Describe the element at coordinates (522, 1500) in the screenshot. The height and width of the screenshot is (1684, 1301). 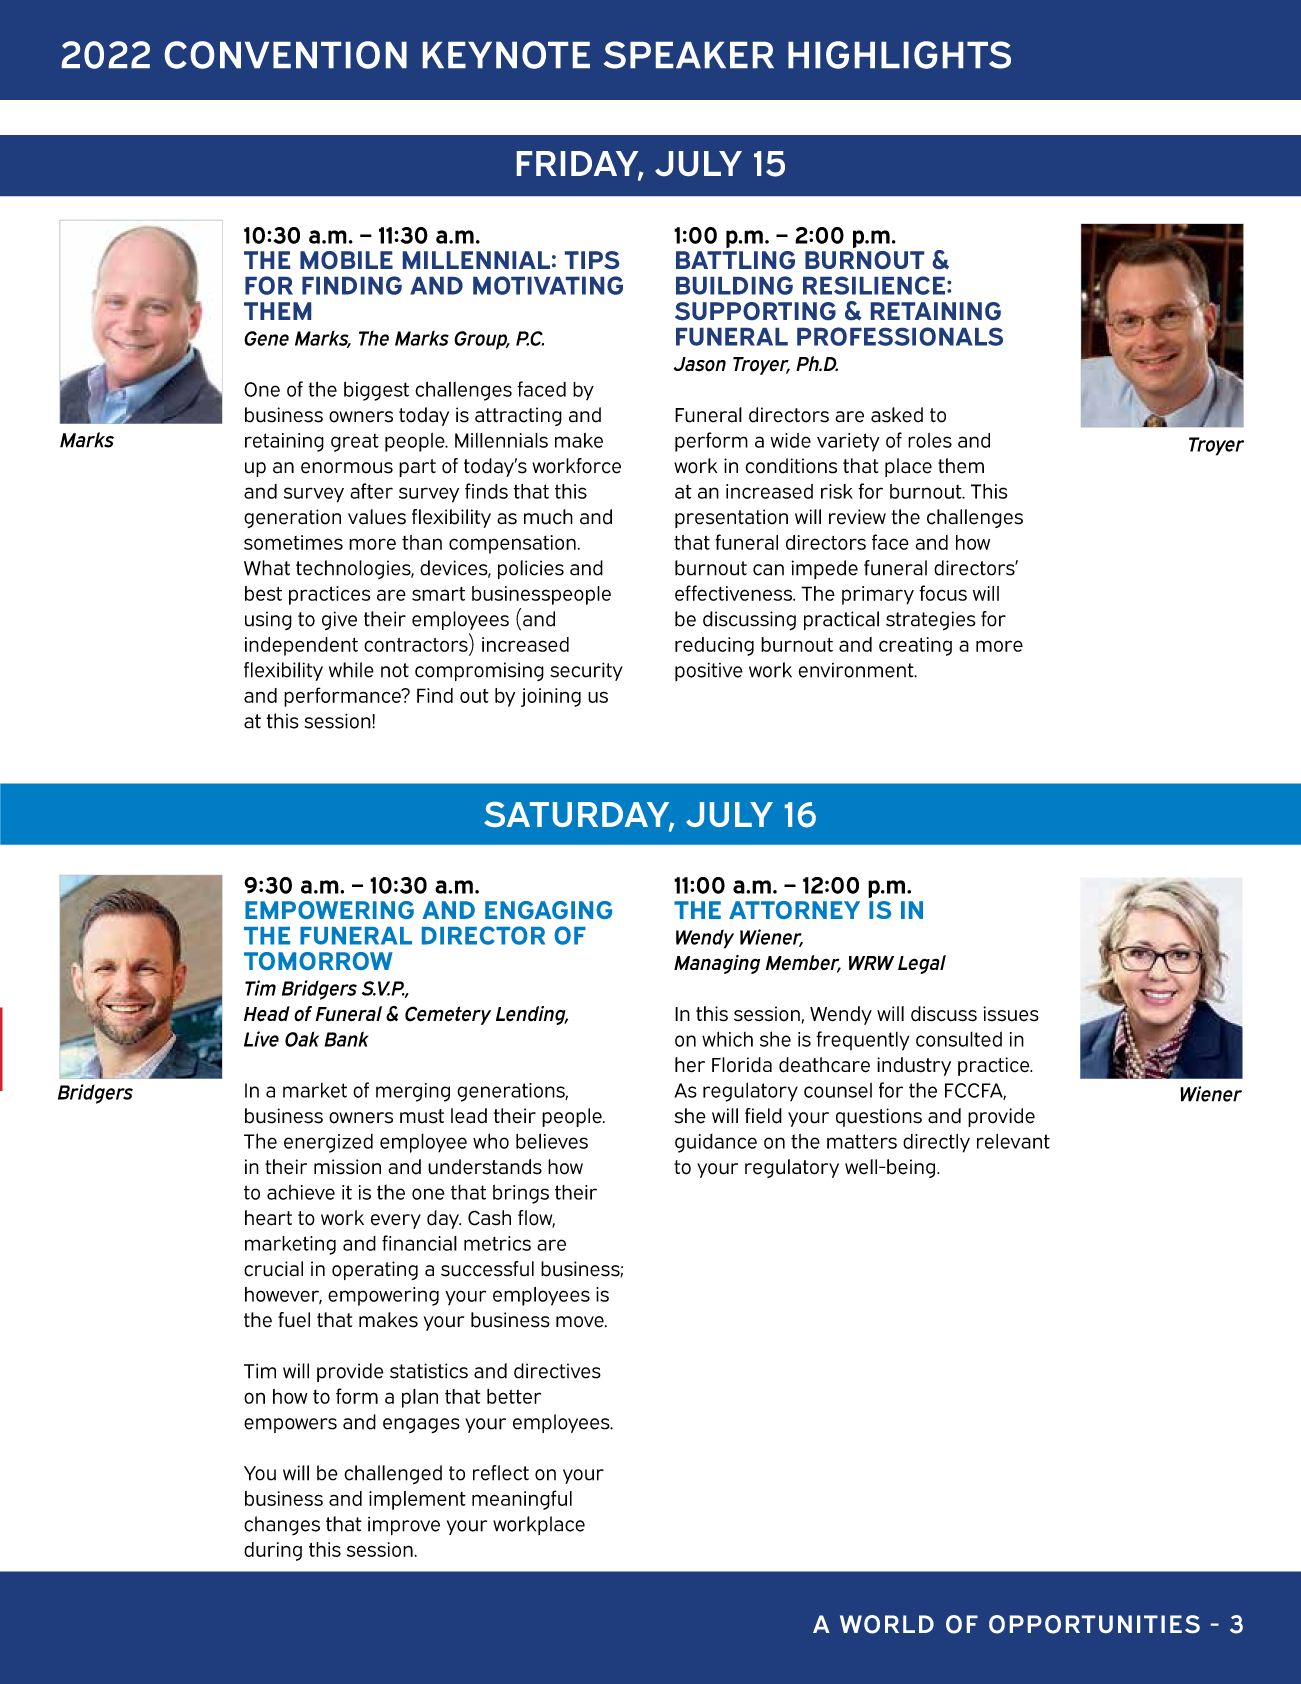
I see `meaningful` at that location.
